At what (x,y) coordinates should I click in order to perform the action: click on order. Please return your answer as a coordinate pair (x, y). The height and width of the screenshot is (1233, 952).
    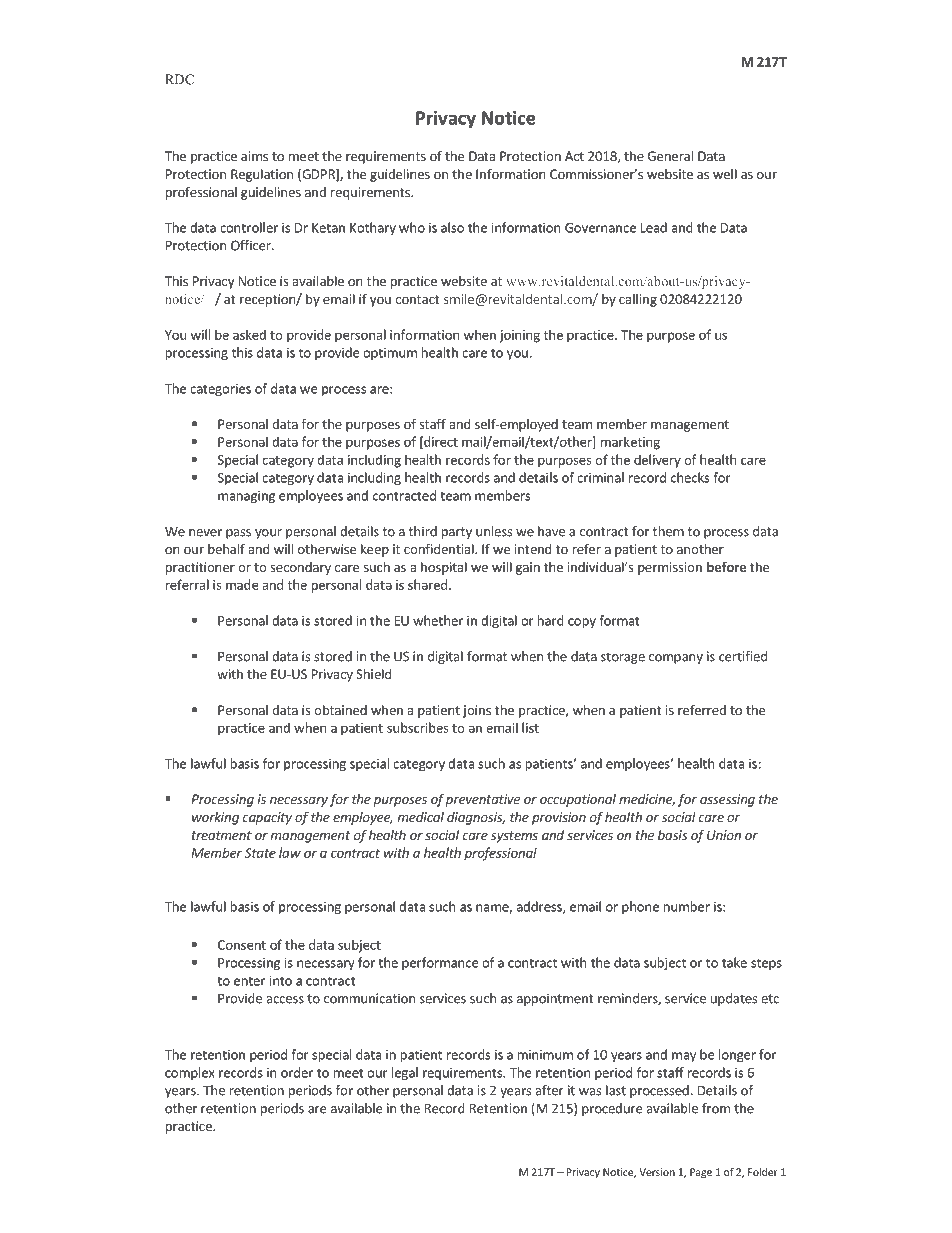
    Looking at the image, I should click on (297, 1072).
